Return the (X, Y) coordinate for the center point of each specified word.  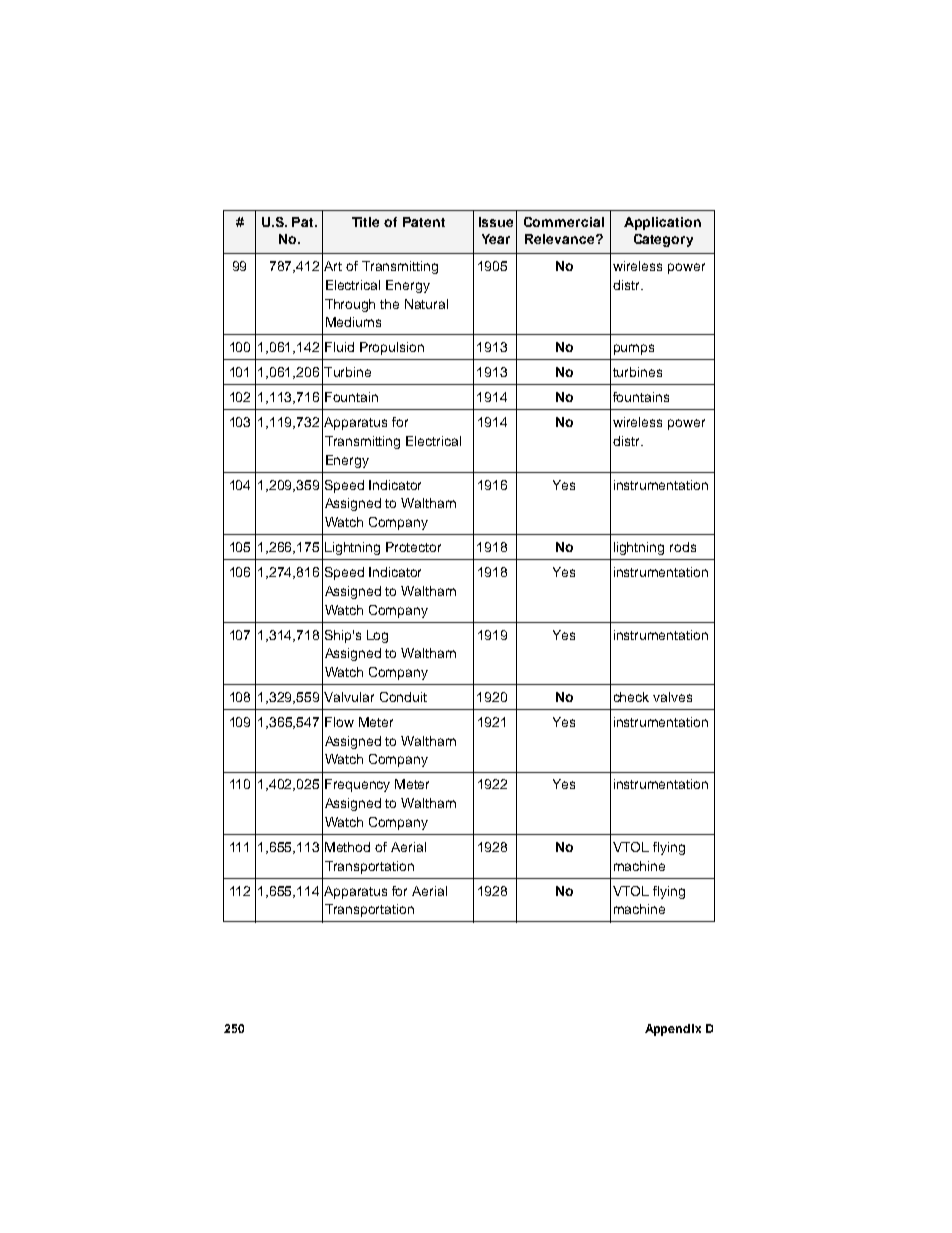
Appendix (673, 1030)
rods (683, 547)
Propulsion (392, 348)
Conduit (403, 697)
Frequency (357, 785)
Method (347, 847)
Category (663, 240)
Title (365, 222)
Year (496, 239)
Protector (413, 547)
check (631, 697)
